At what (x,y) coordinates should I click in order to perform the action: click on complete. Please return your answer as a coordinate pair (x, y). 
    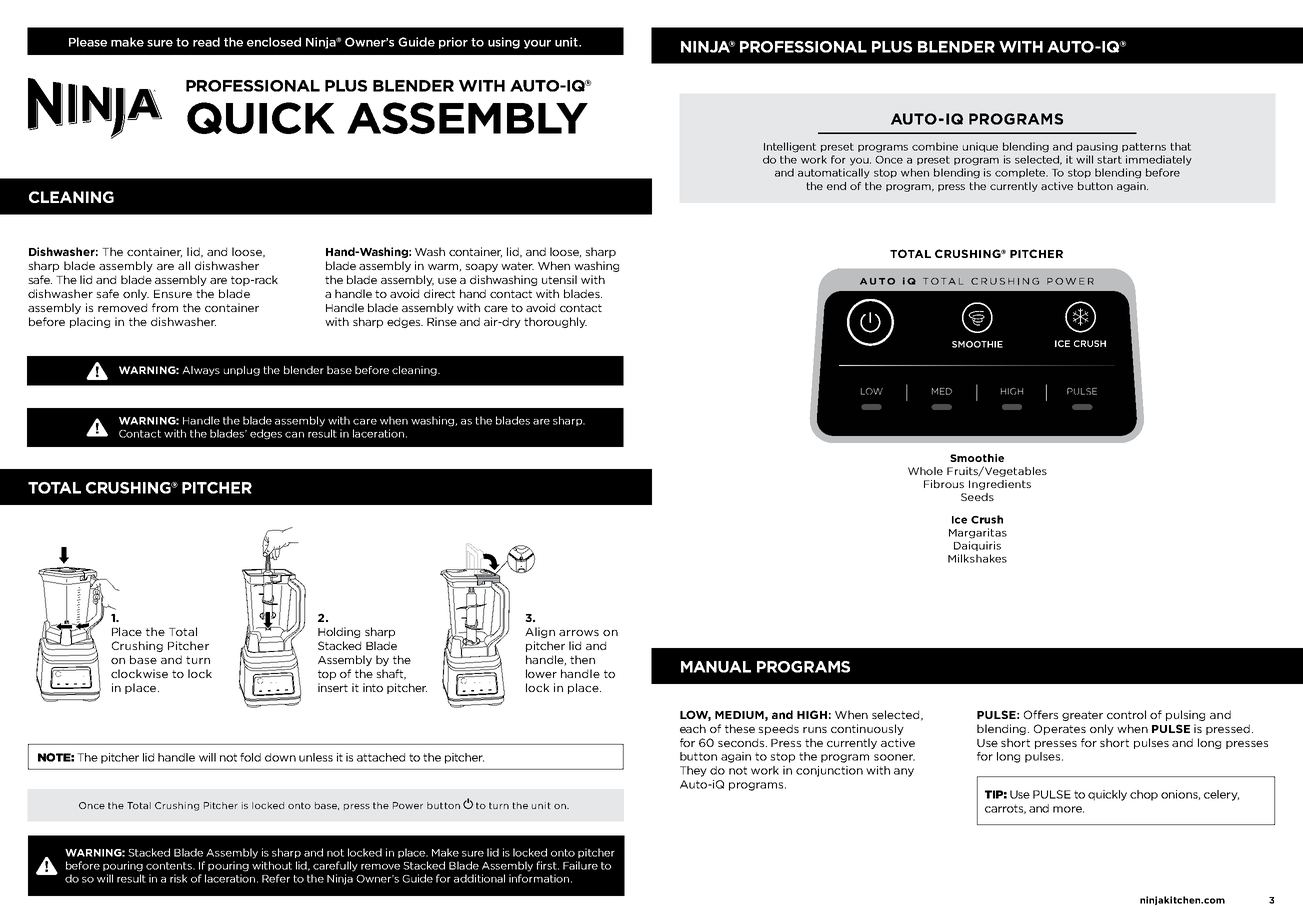
    Looking at the image, I should click on (1021, 173).
